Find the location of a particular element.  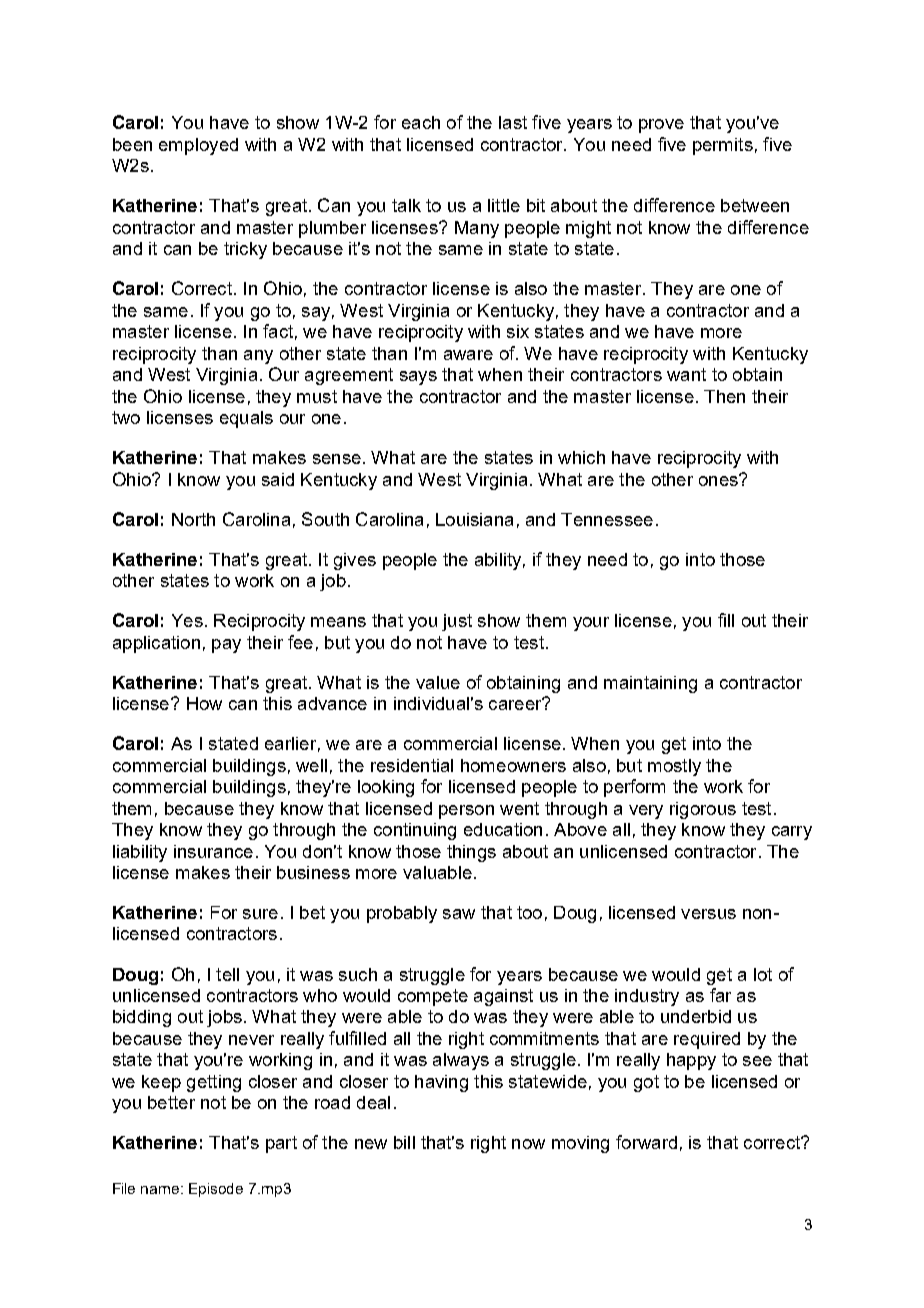

Louisiana is located at coordinates (474, 519).
